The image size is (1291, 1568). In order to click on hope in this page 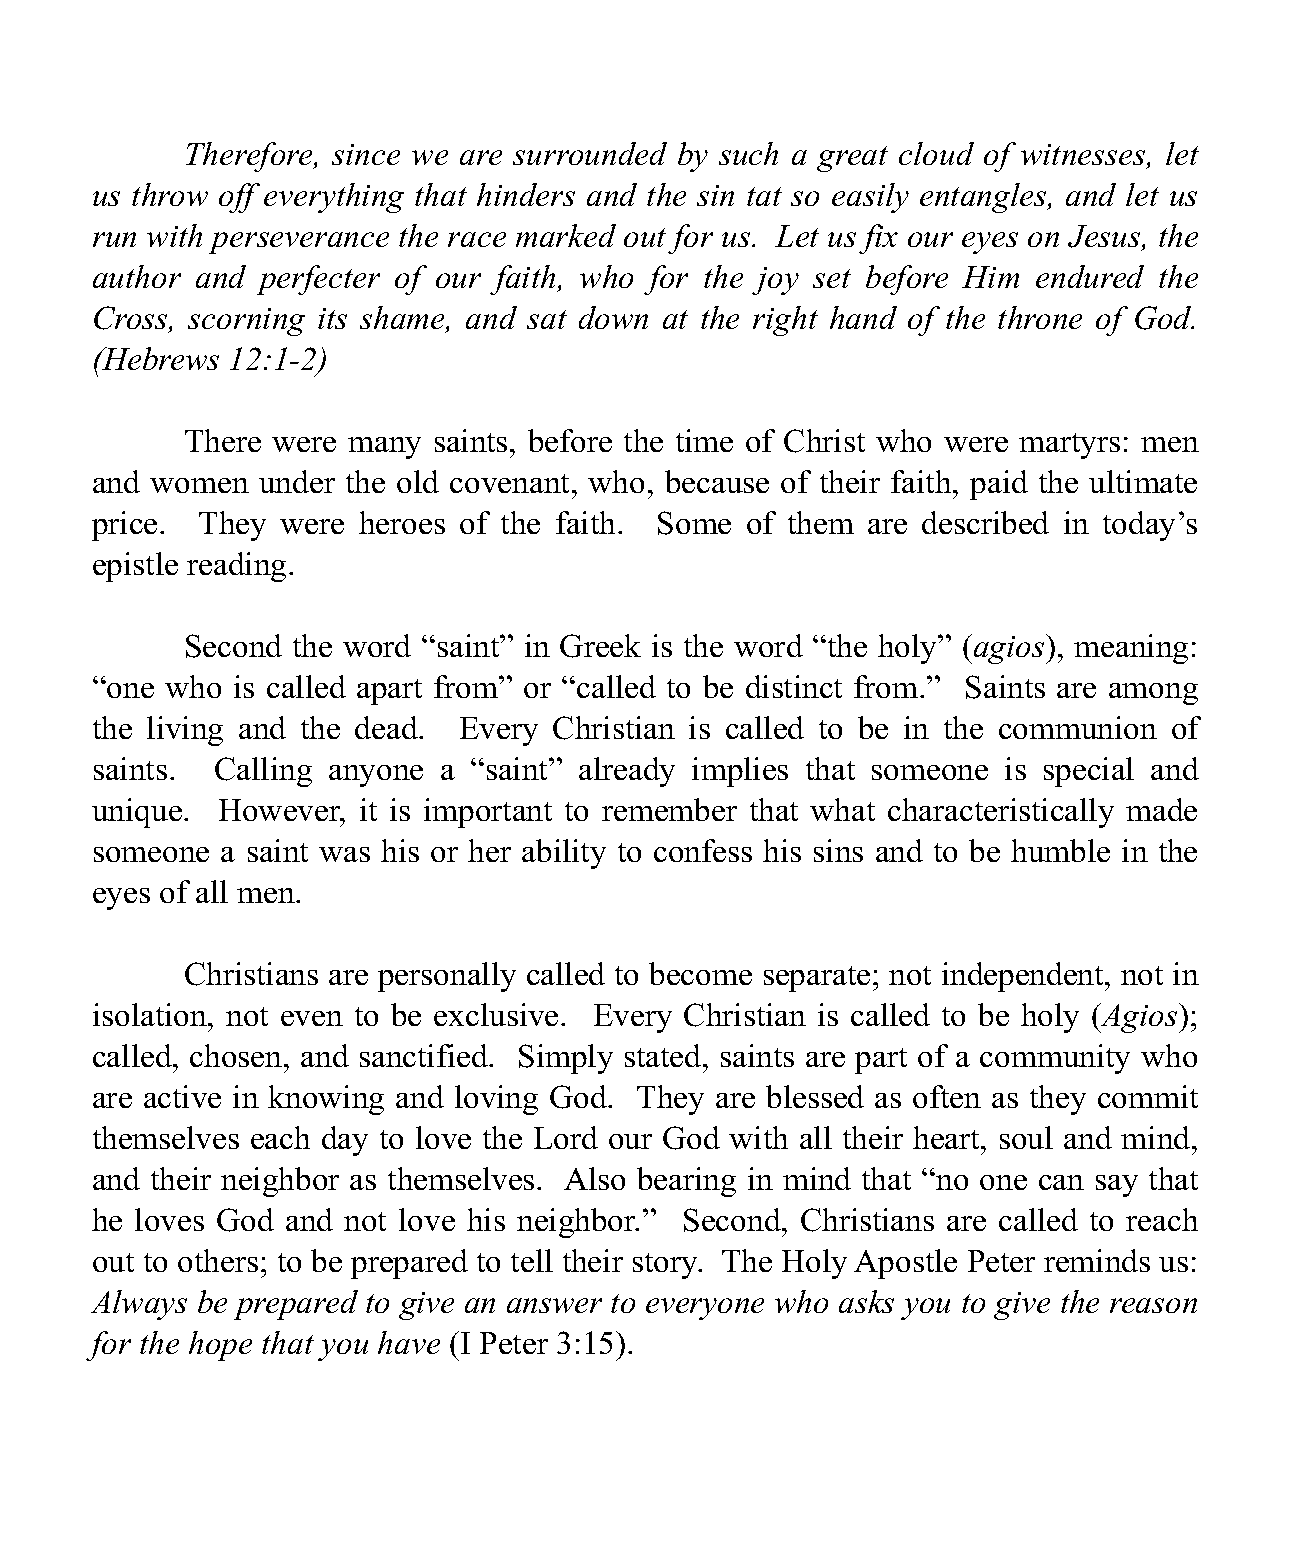, I will do `click(220, 1346)`.
